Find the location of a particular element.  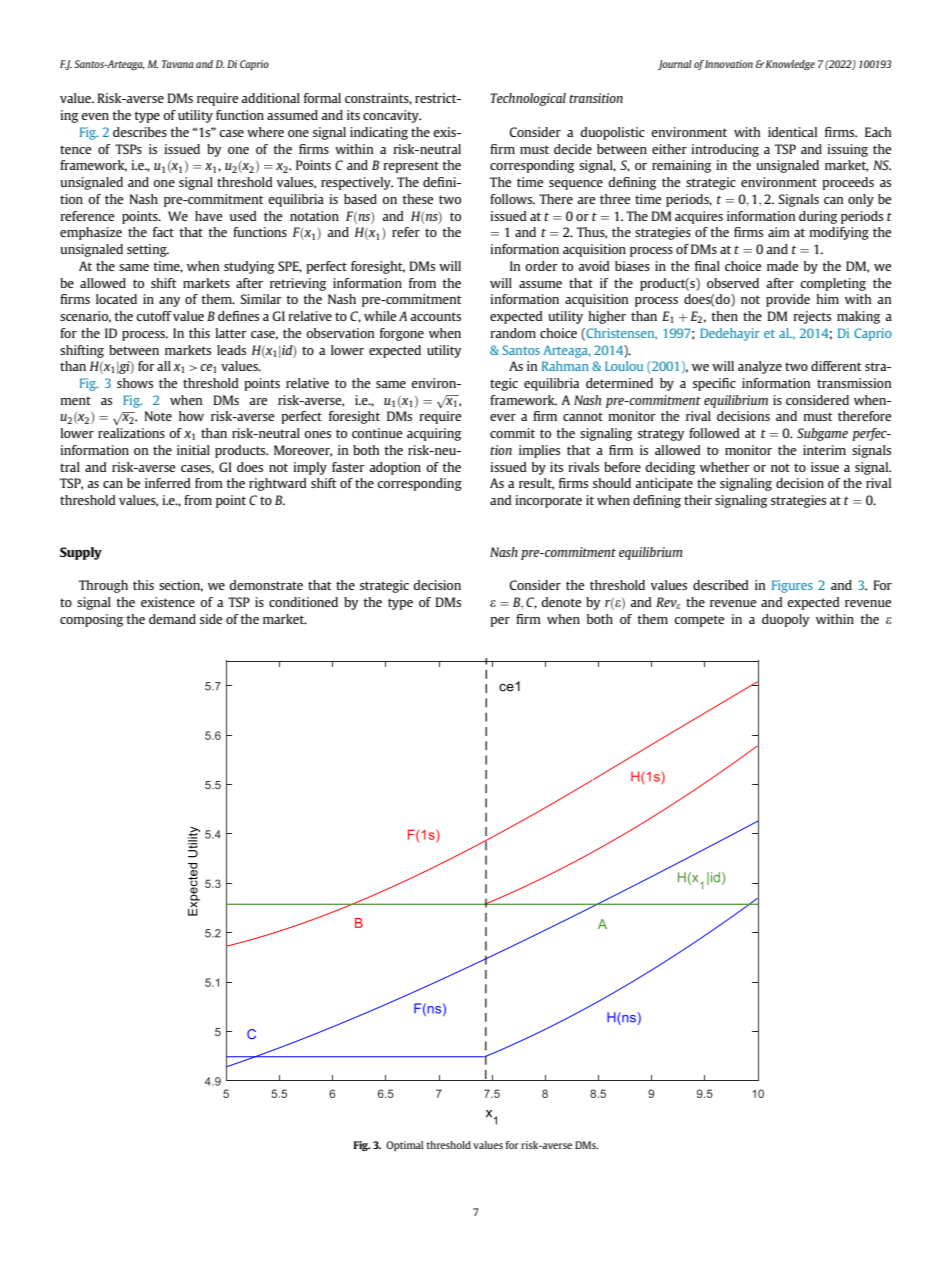

demand is located at coordinates (172, 619).
